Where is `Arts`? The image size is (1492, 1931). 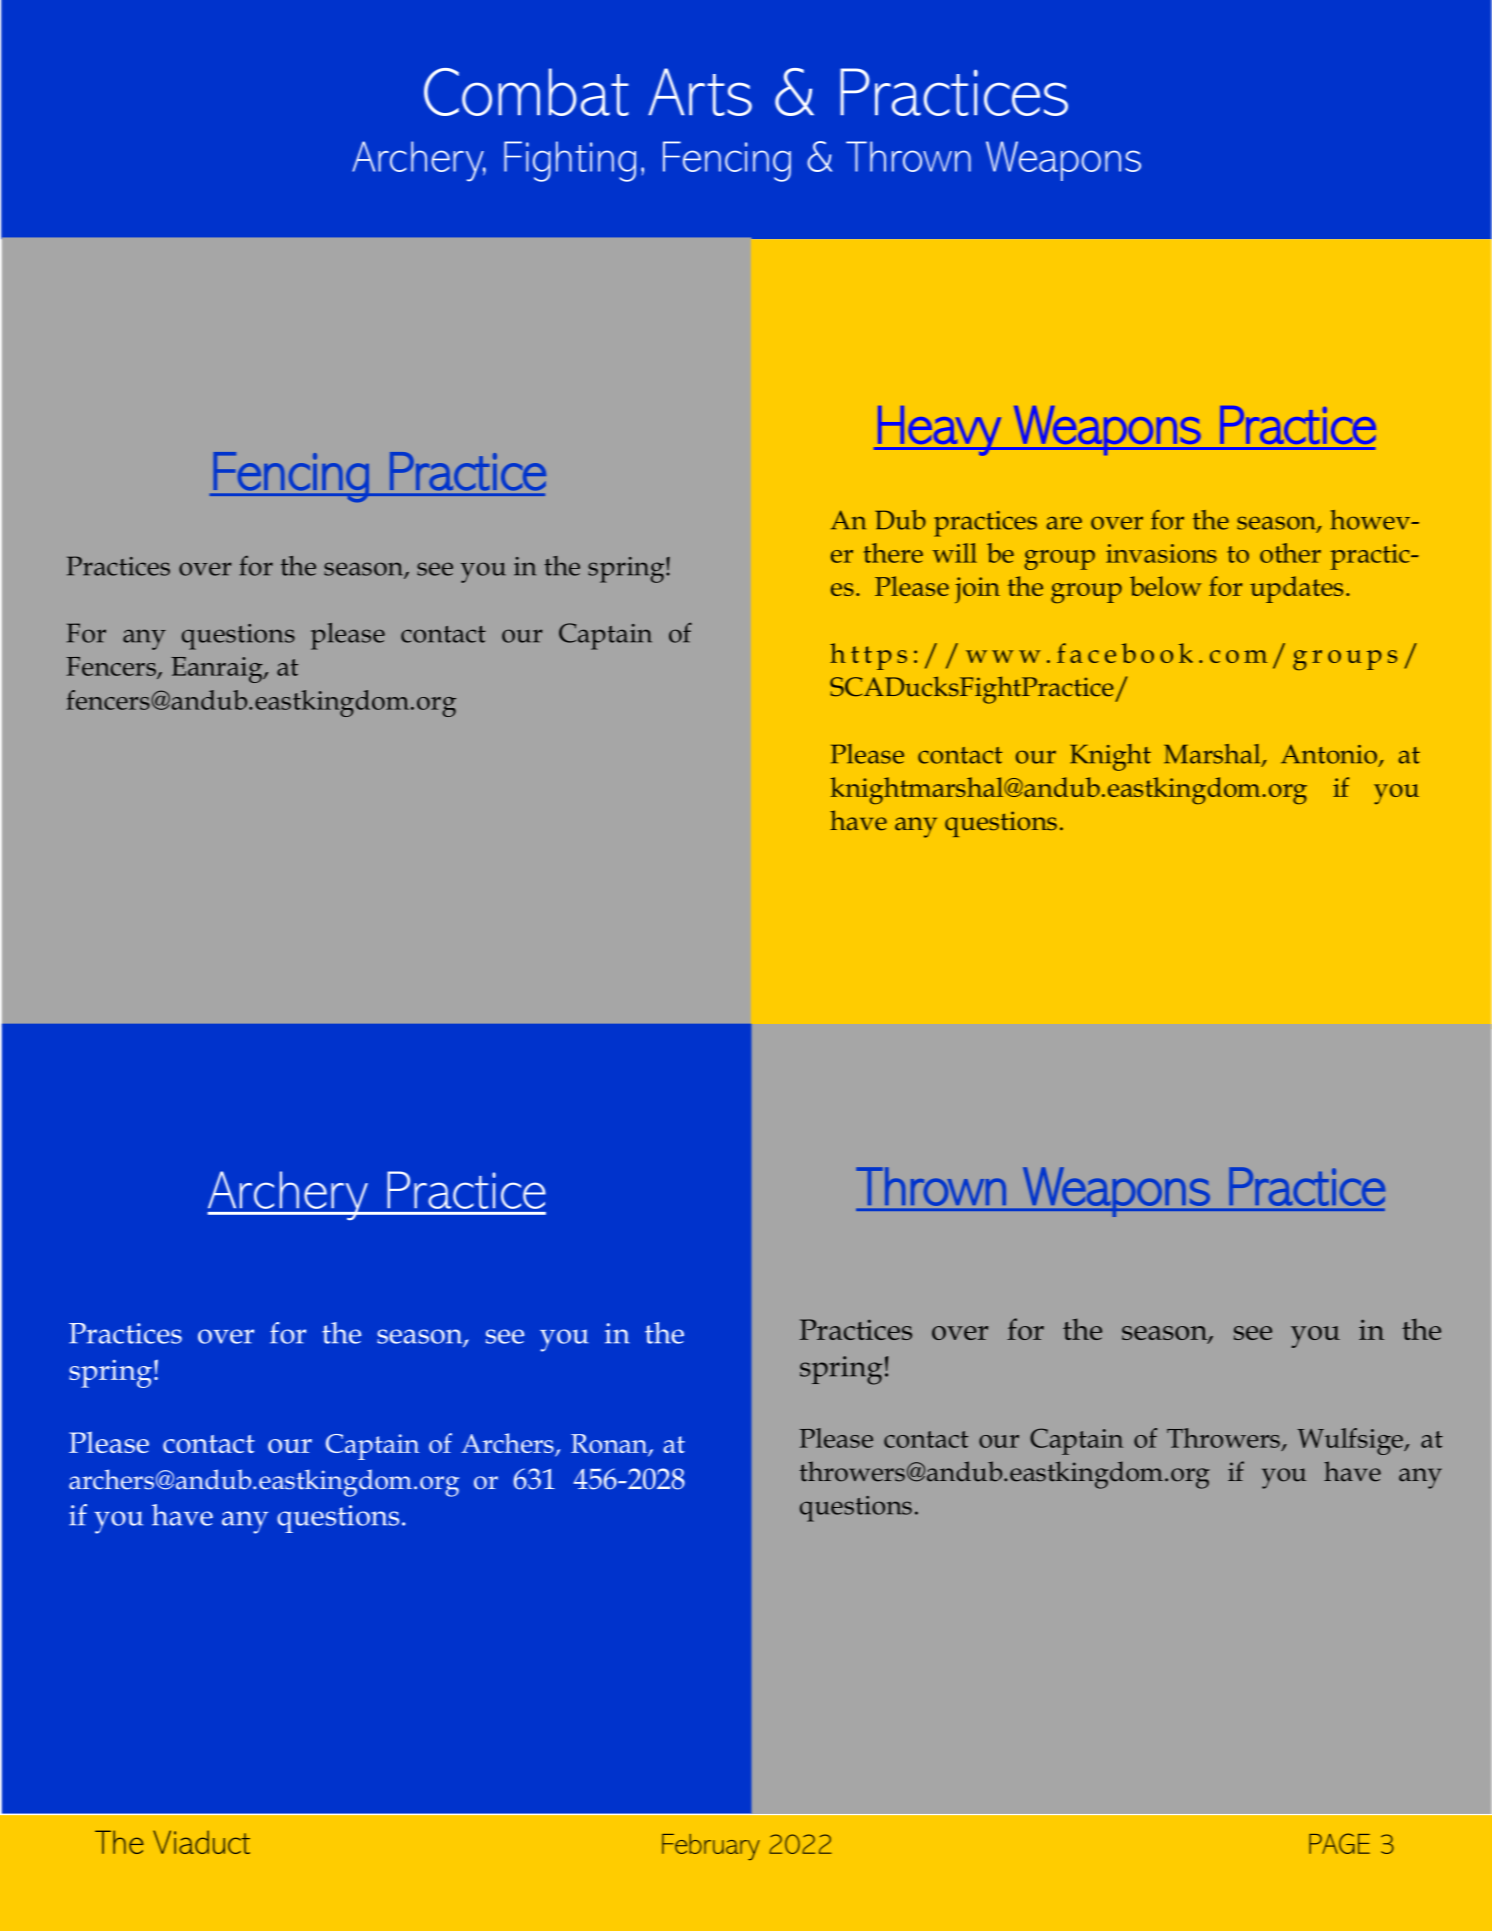
Arts is located at coordinates (700, 92).
